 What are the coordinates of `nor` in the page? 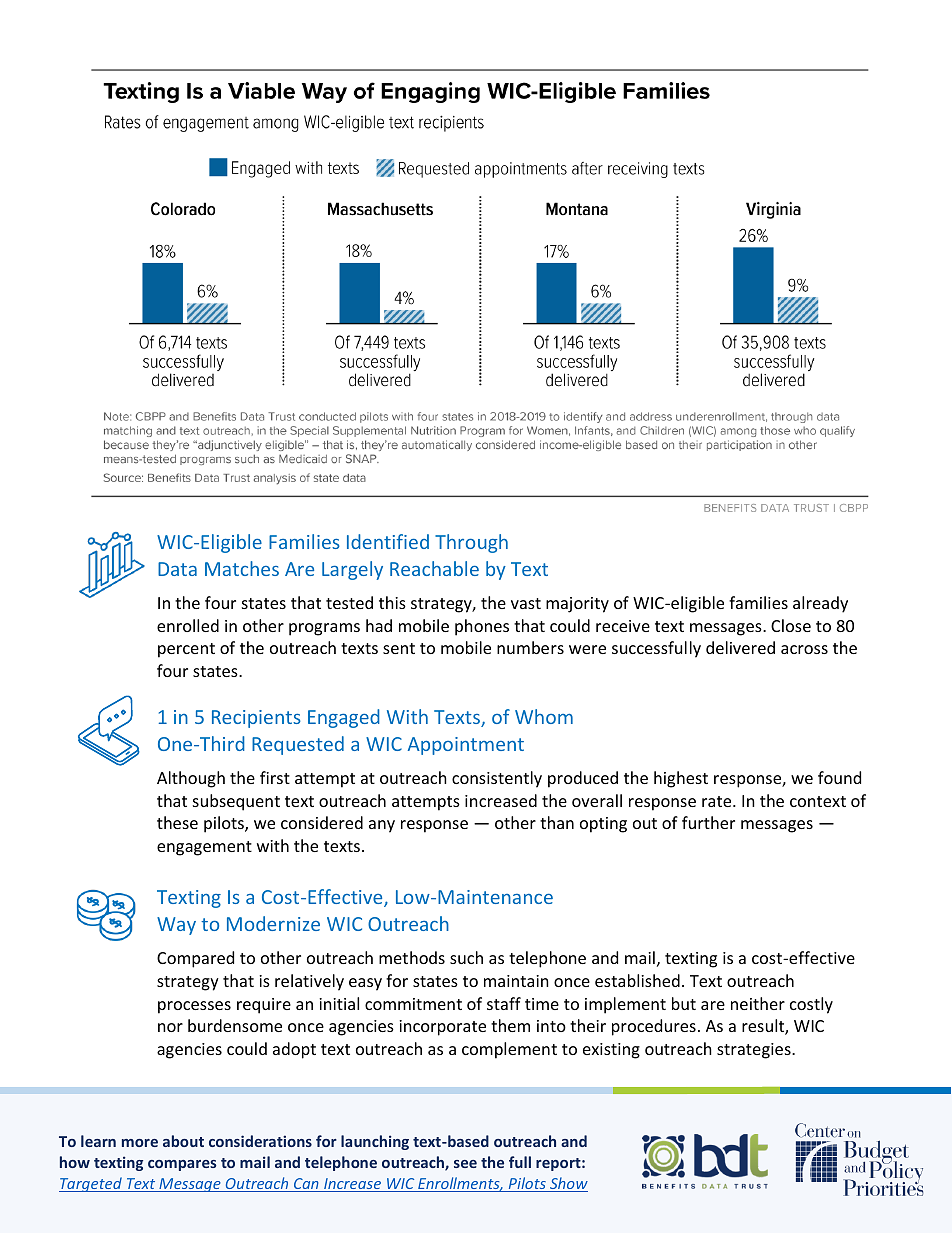 It's located at (170, 1027).
